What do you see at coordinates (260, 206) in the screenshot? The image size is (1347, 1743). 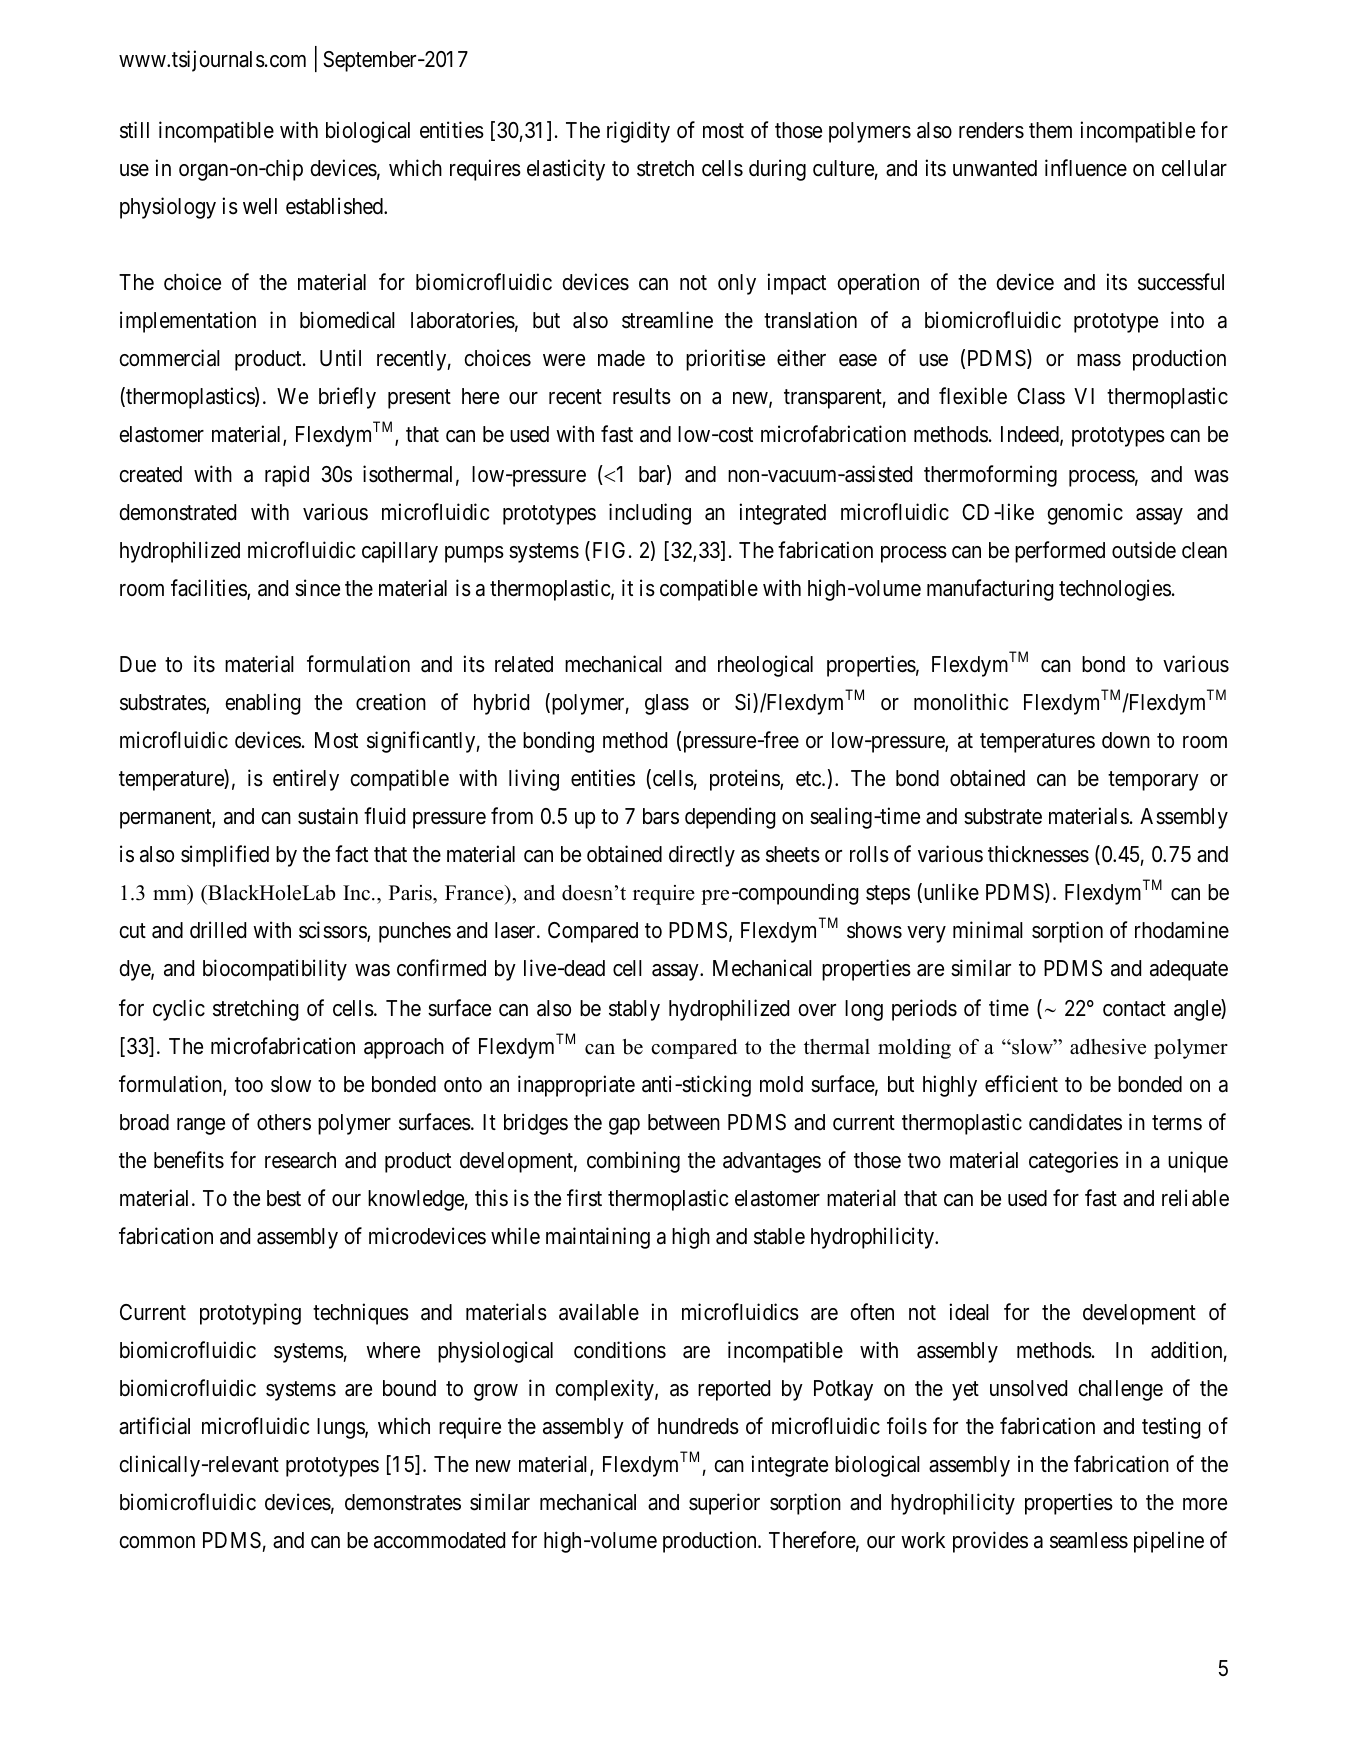 I see `well` at bounding box center [260, 206].
